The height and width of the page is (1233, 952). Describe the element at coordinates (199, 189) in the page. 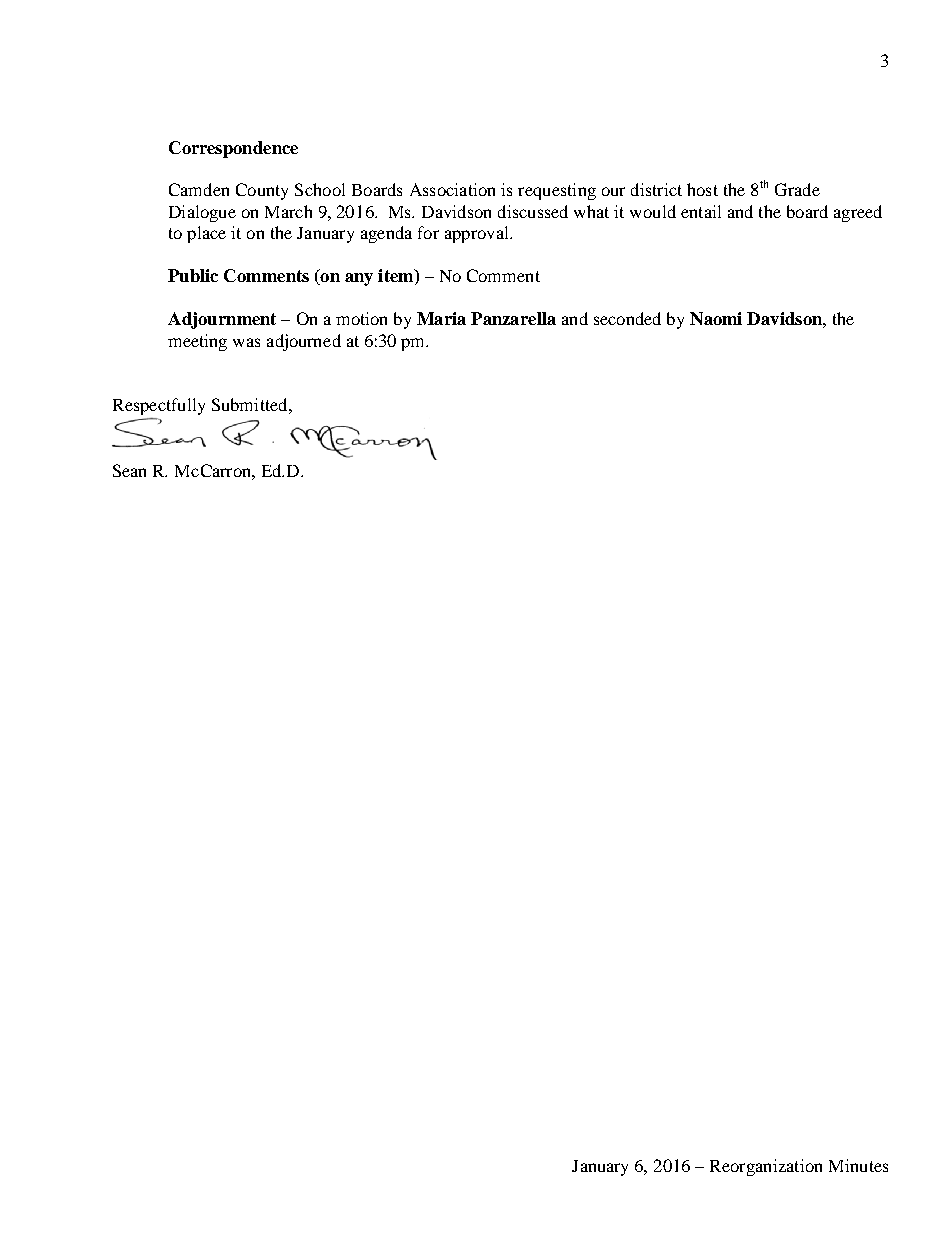

I see `Camden` at that location.
